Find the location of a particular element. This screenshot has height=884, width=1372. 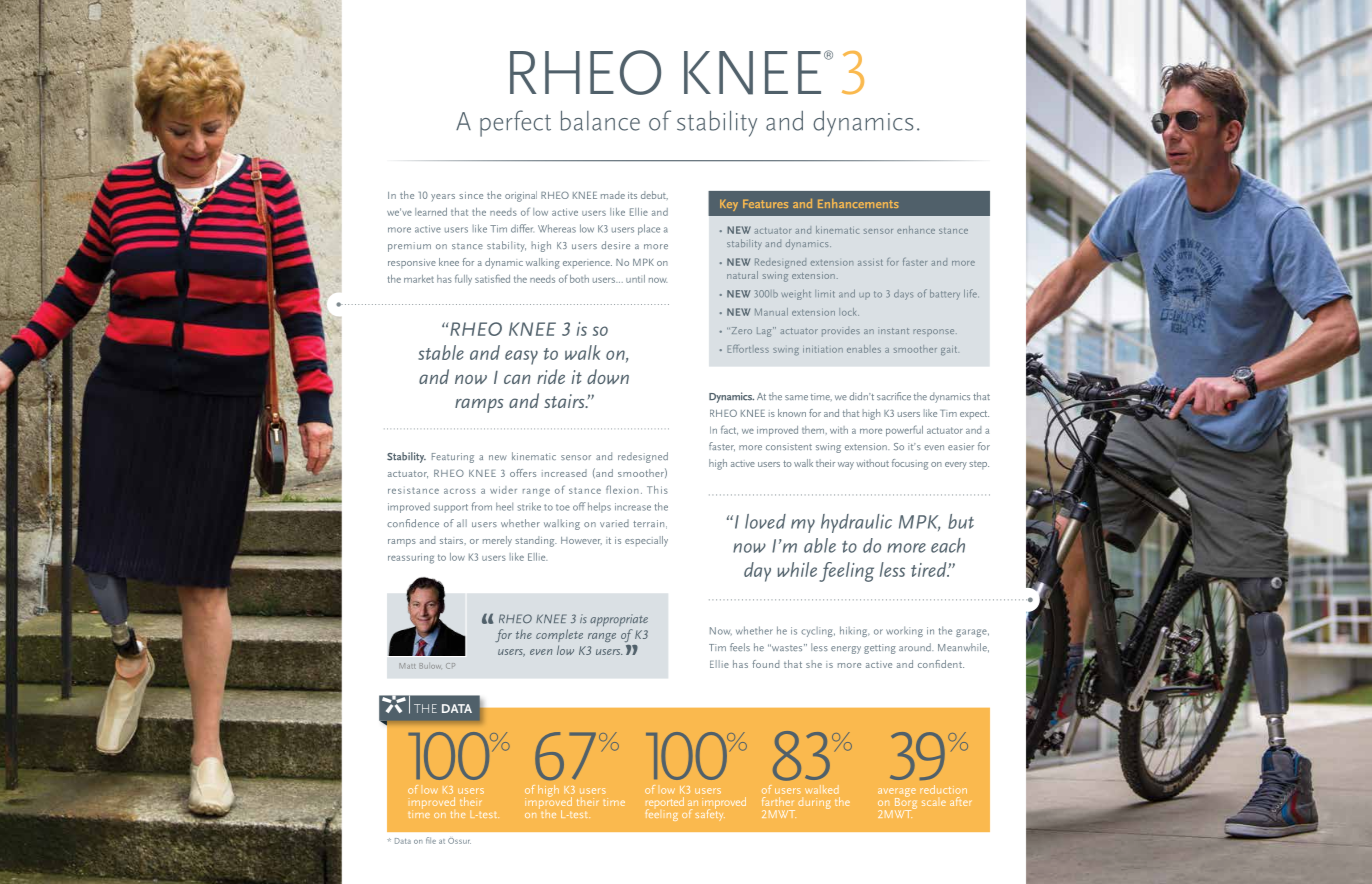

debut is located at coordinates (654, 195).
